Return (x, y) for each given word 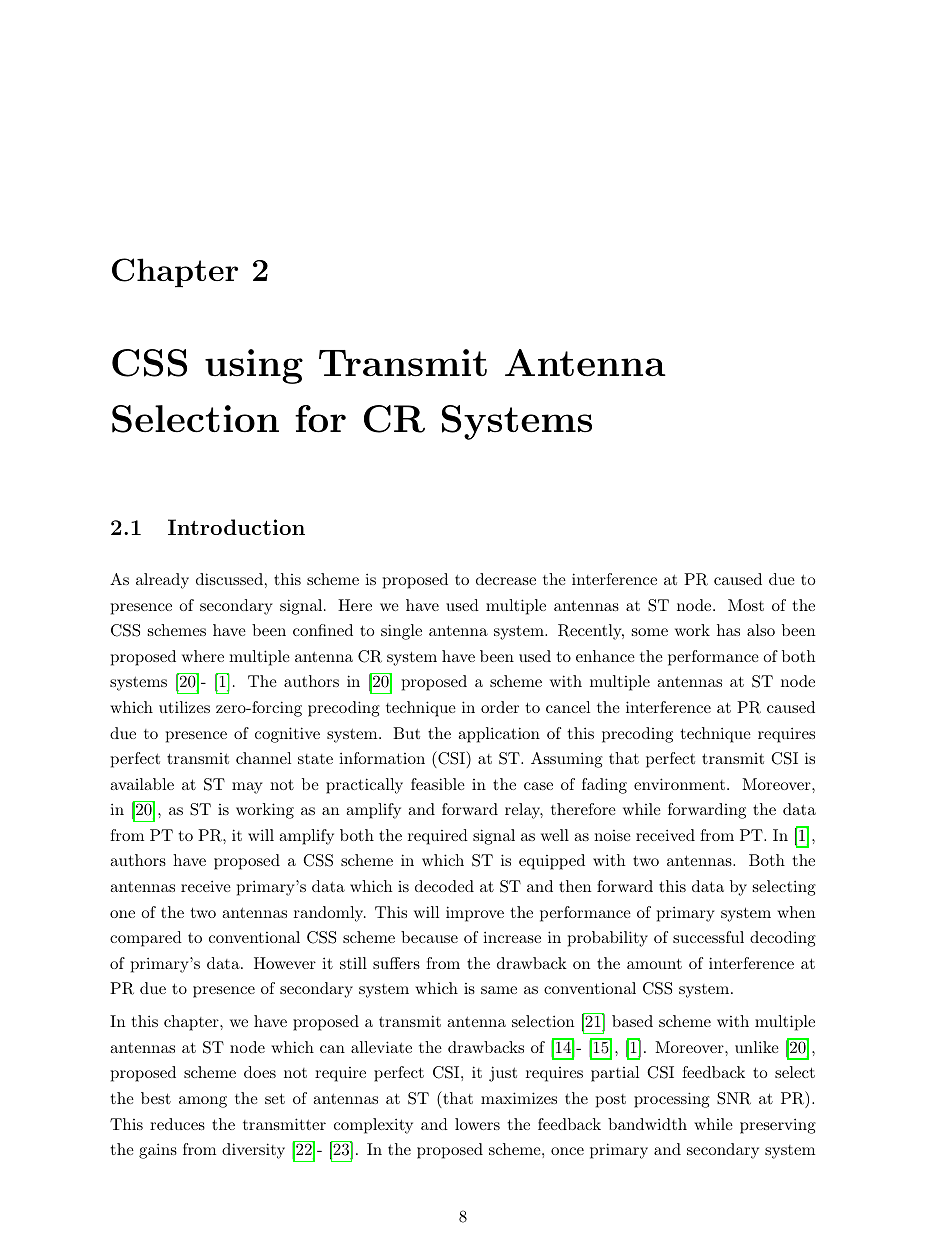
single (401, 632)
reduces (177, 1124)
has (728, 630)
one (122, 914)
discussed (229, 579)
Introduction (236, 527)
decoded (444, 886)
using (254, 366)
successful (708, 937)
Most (746, 605)
